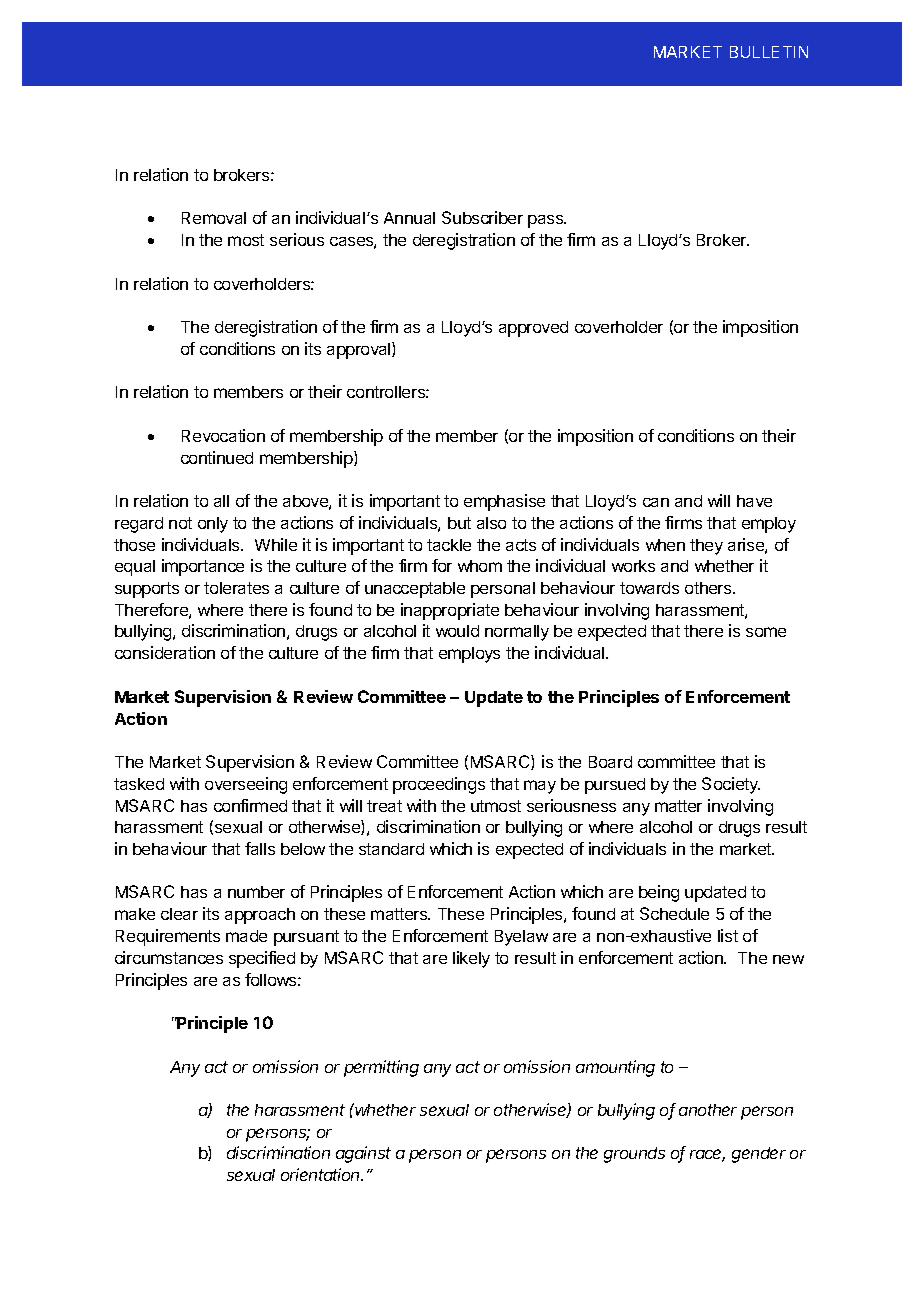  I want to click on approved, so click(533, 329).
